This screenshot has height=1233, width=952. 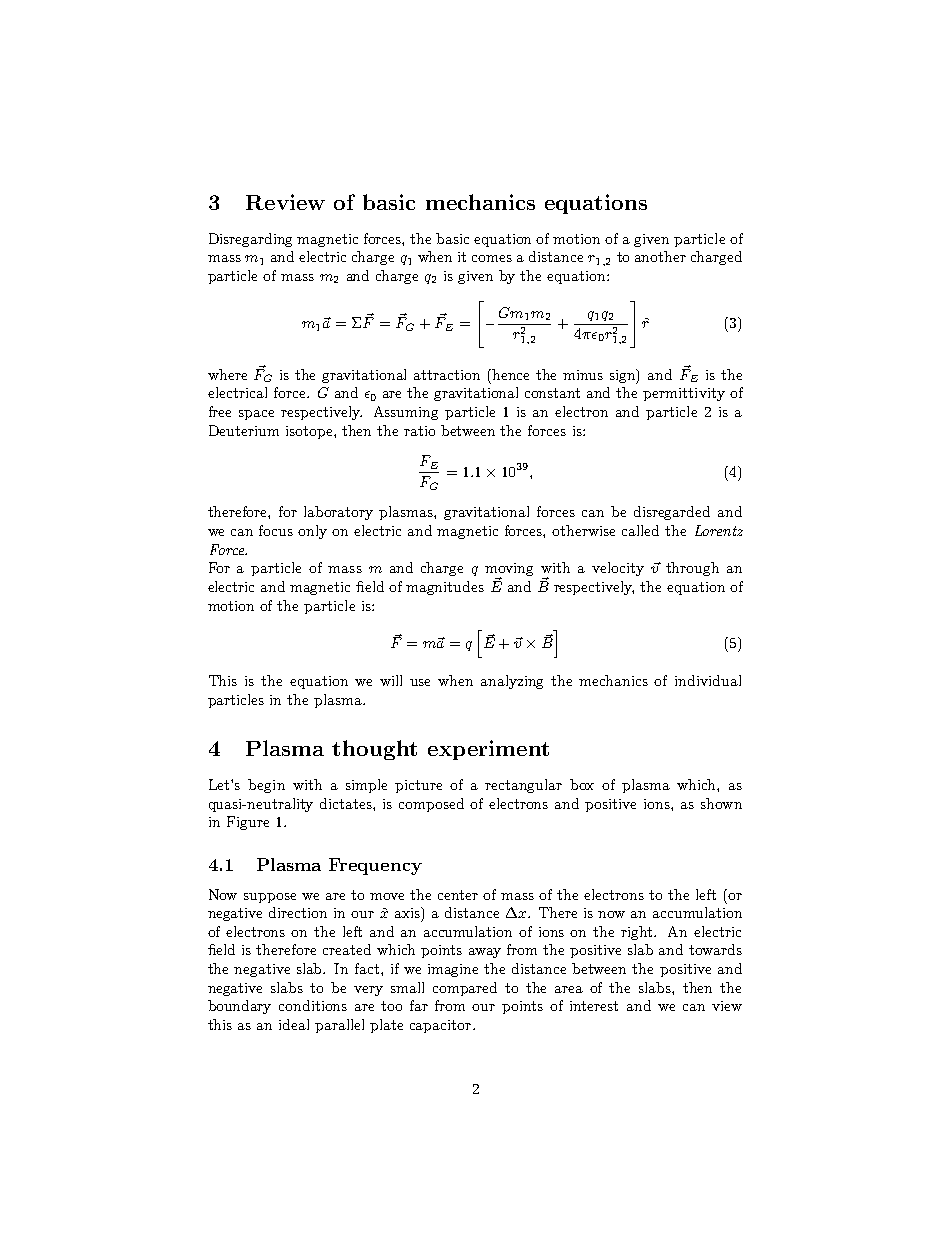 What do you see at coordinates (492, 258) in the screenshot?
I see `comes` at bounding box center [492, 258].
